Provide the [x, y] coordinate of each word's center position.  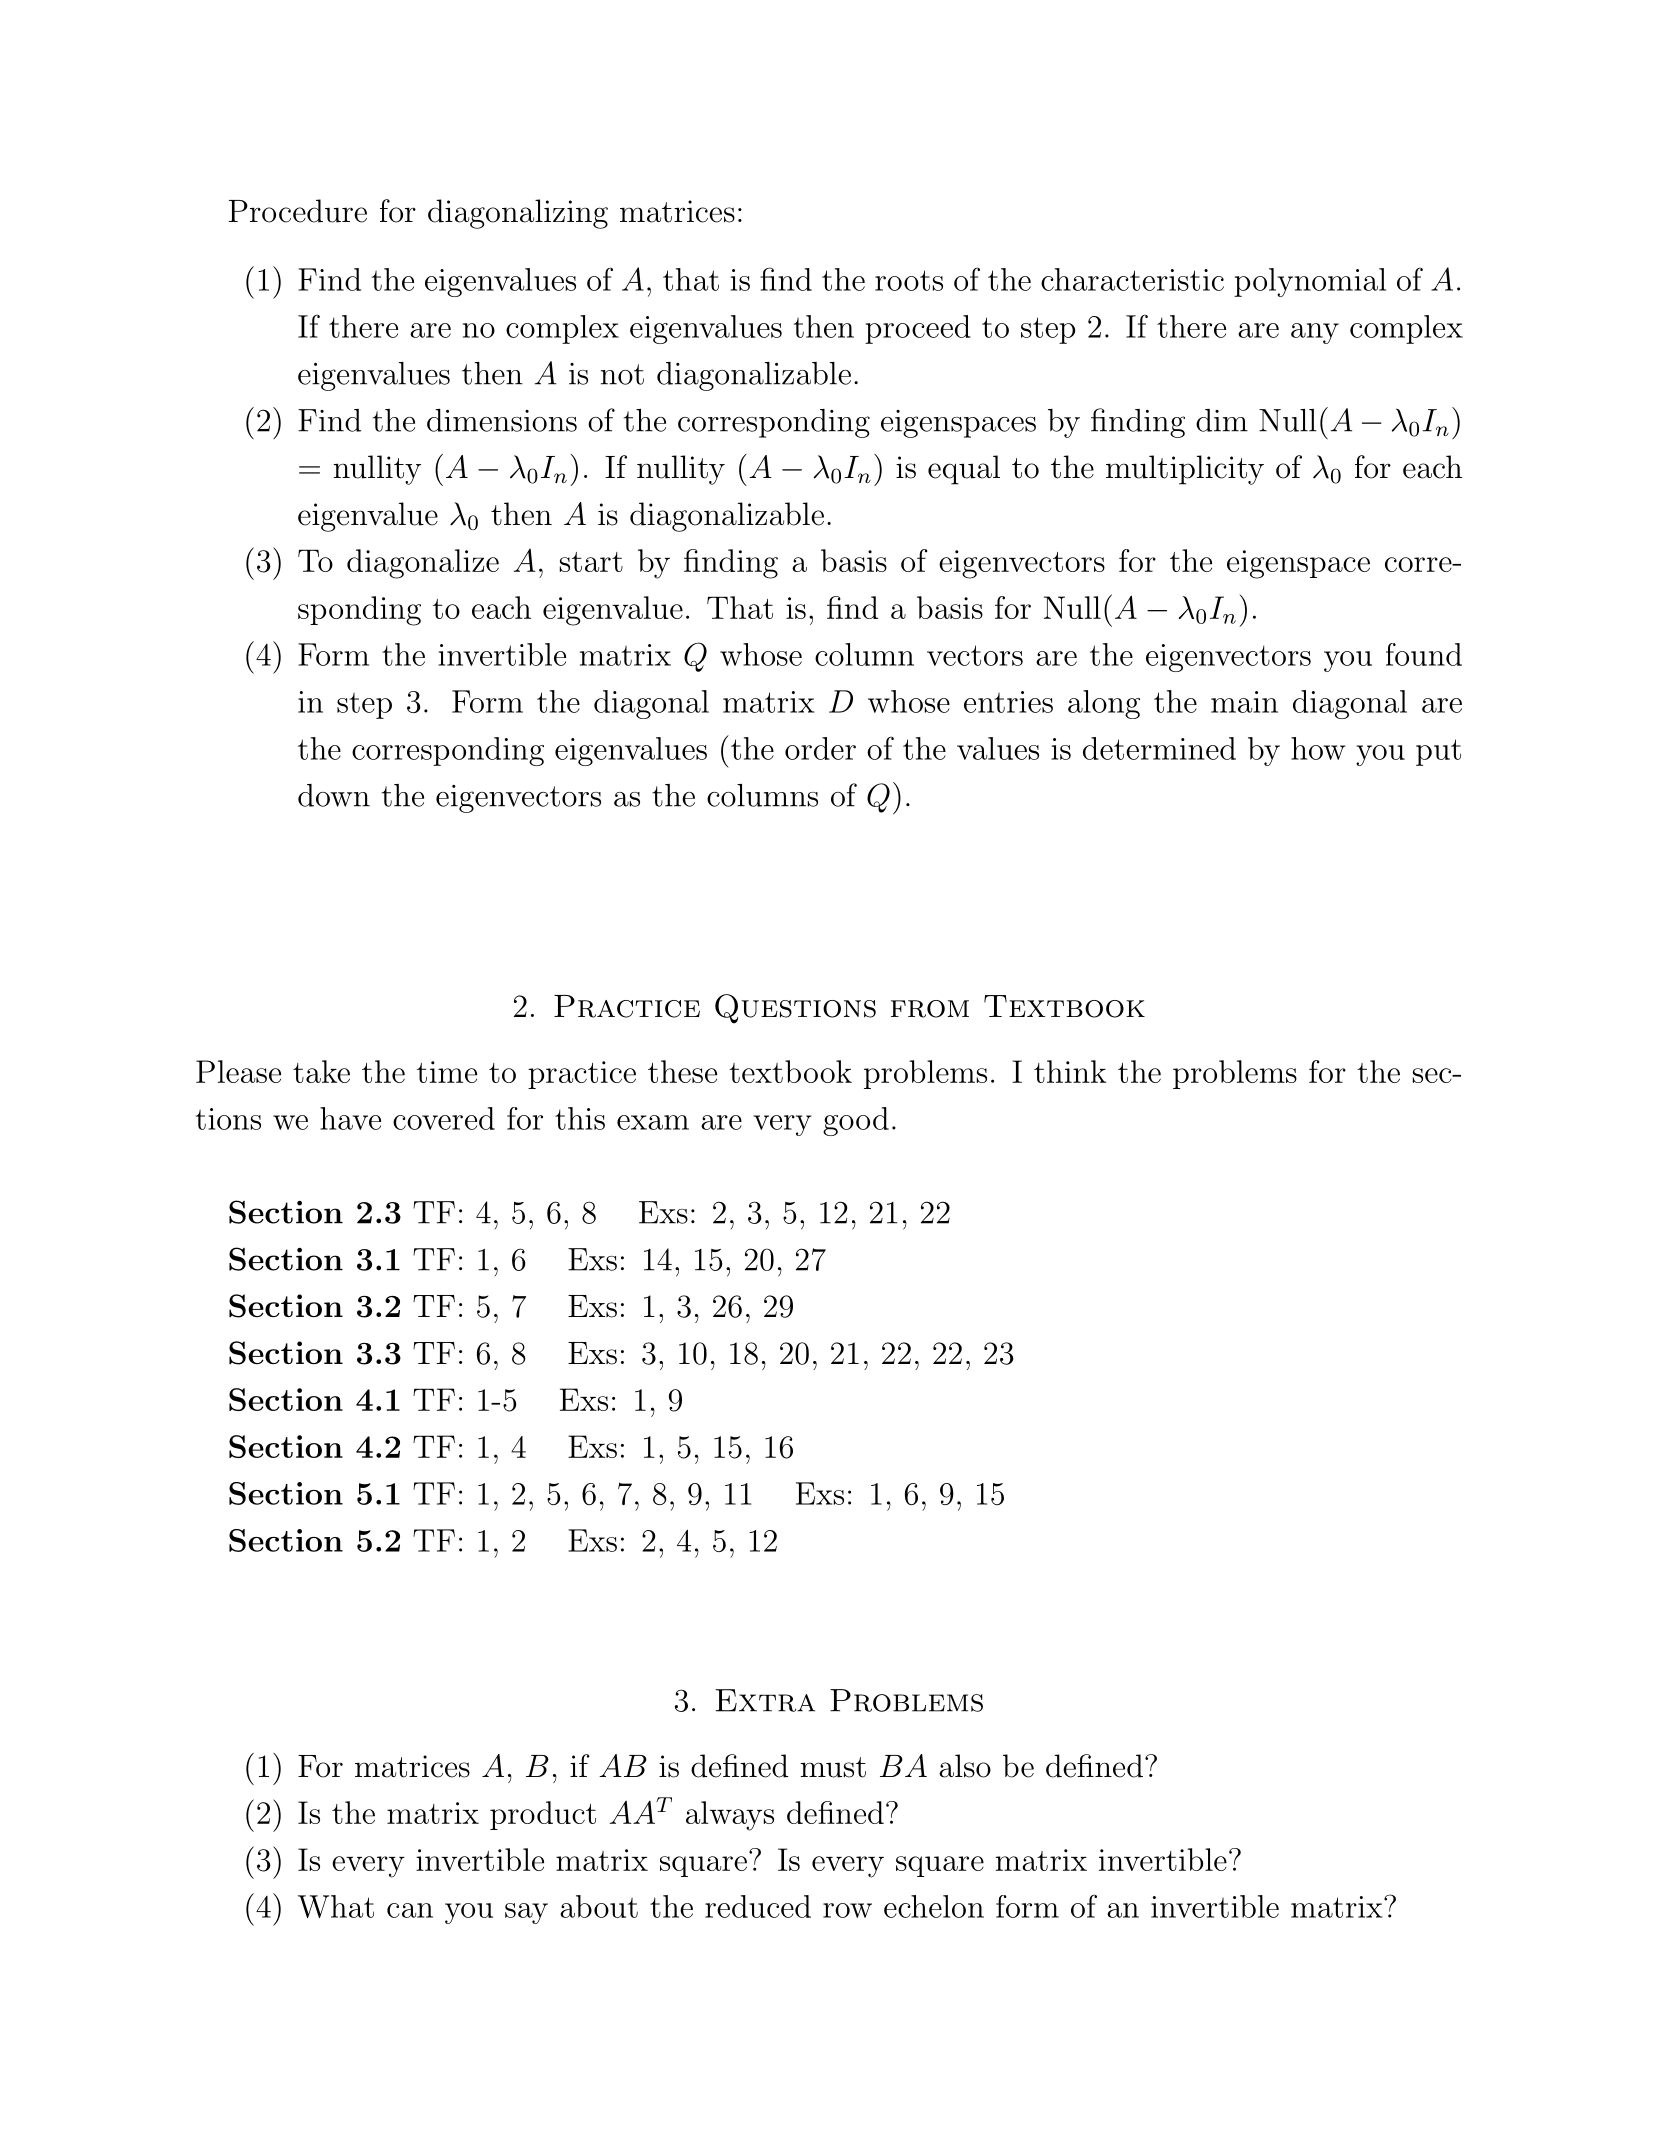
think [1070, 1071]
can [410, 1910]
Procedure [298, 211]
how [1318, 748]
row [847, 1910]
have [350, 1118]
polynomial [1310, 282]
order [820, 748]
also [965, 1766]
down [334, 795]
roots [909, 280]
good [856, 1121]
